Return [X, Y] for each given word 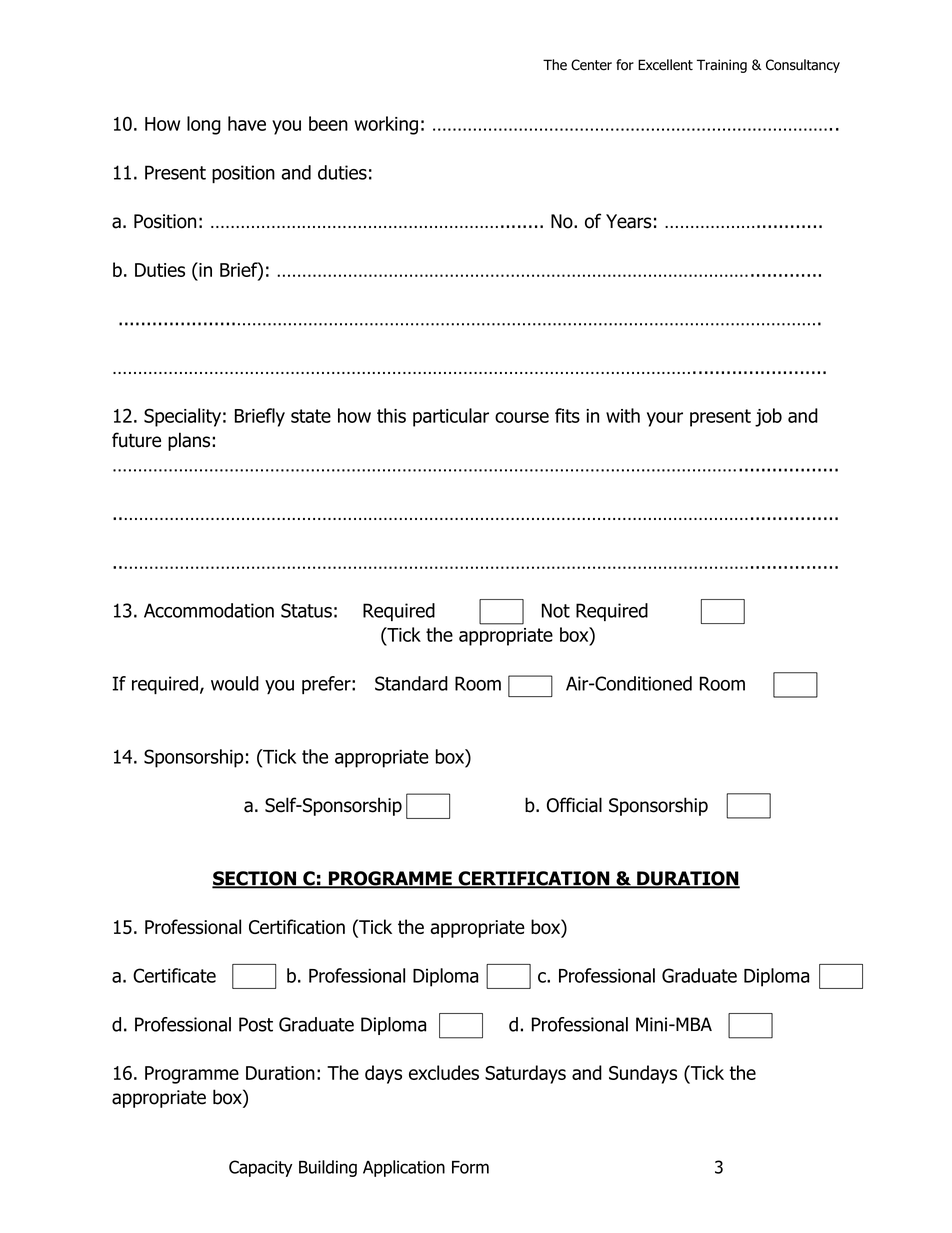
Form [470, 1167]
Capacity [260, 1168]
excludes [444, 1072]
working [386, 125]
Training [722, 66]
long [204, 125]
